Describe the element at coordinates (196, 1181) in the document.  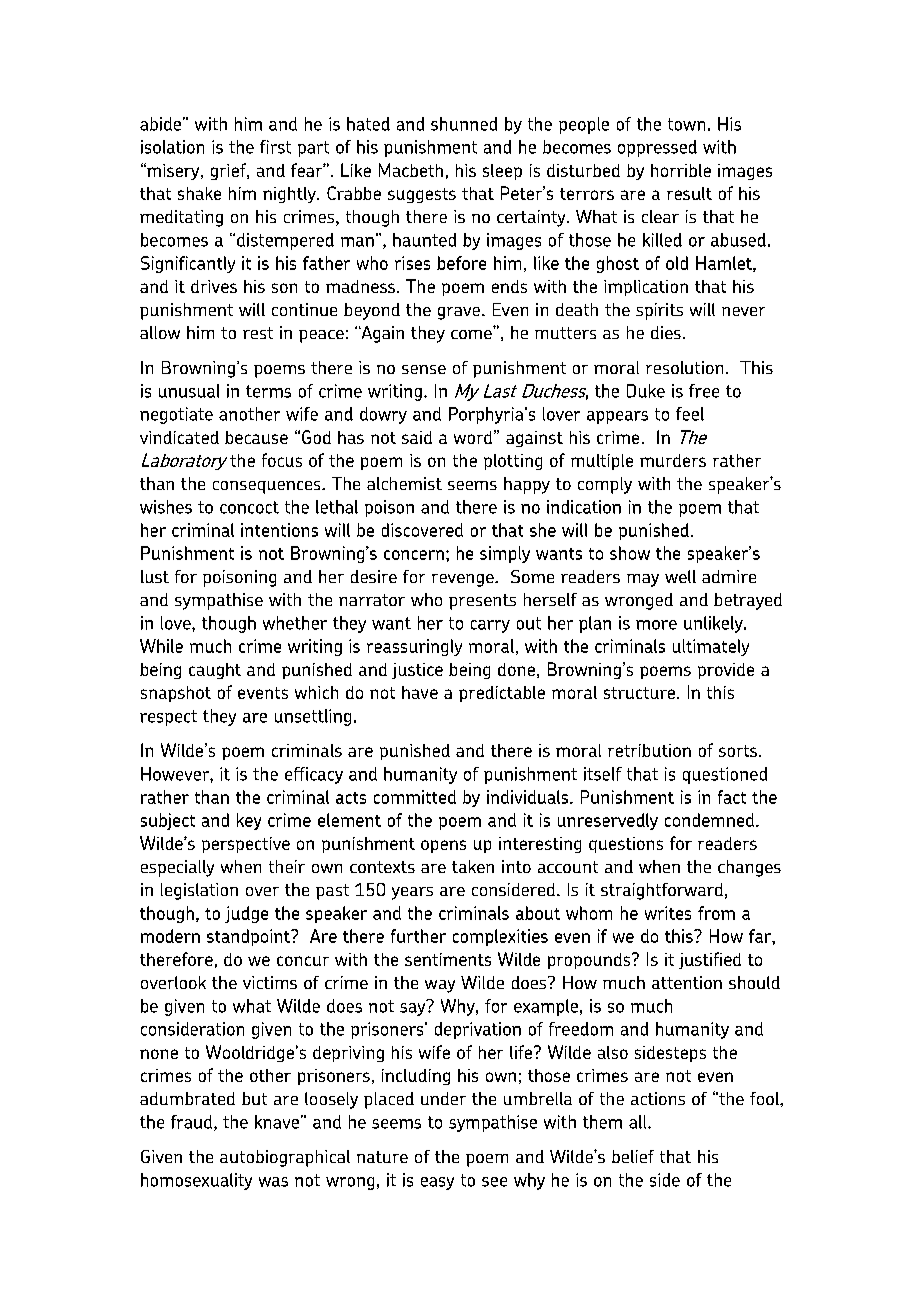
I see `homosexuality` at that location.
